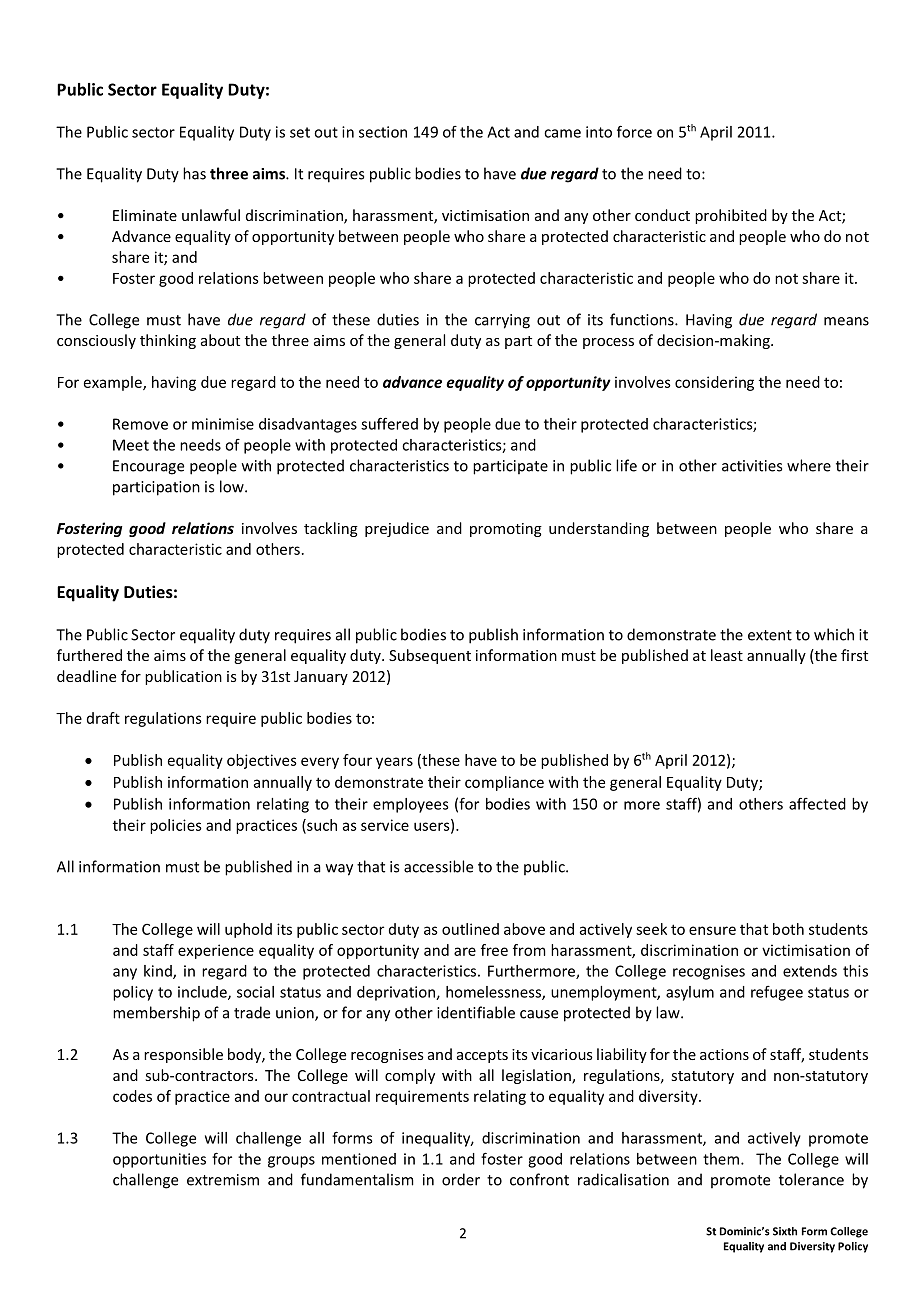 The width and height of the screenshot is (924, 1308). I want to click on prohibited, so click(731, 216).
